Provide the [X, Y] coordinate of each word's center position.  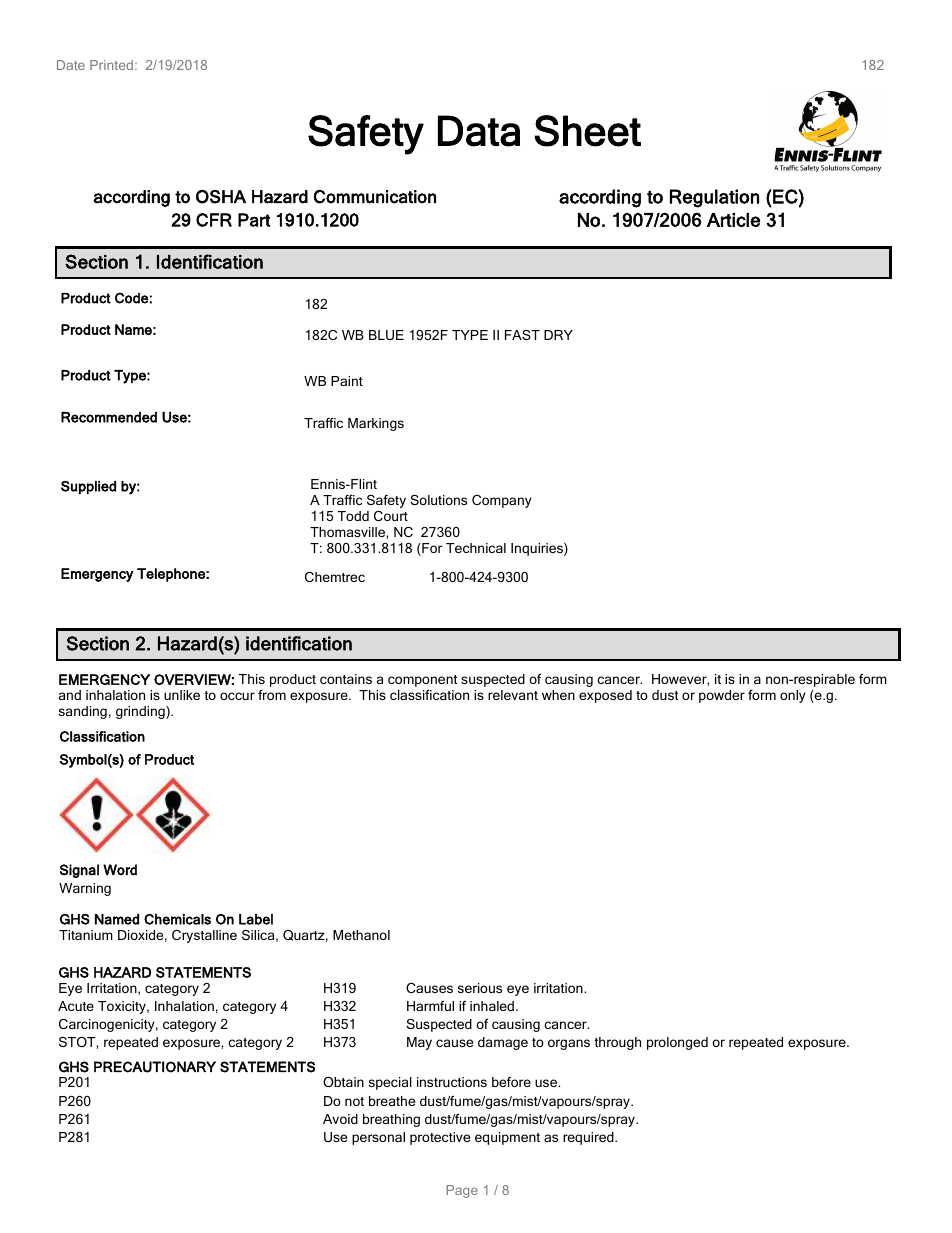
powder [722, 696]
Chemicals [177, 919]
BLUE [386, 335]
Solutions [438, 500]
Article [733, 220]
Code [131, 298]
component [423, 681]
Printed [111, 65]
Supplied [88, 487]
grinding [141, 712]
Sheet [587, 131]
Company [502, 501]
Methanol [361, 935]
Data [479, 131]
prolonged [677, 1043]
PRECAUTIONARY [155, 1067]
